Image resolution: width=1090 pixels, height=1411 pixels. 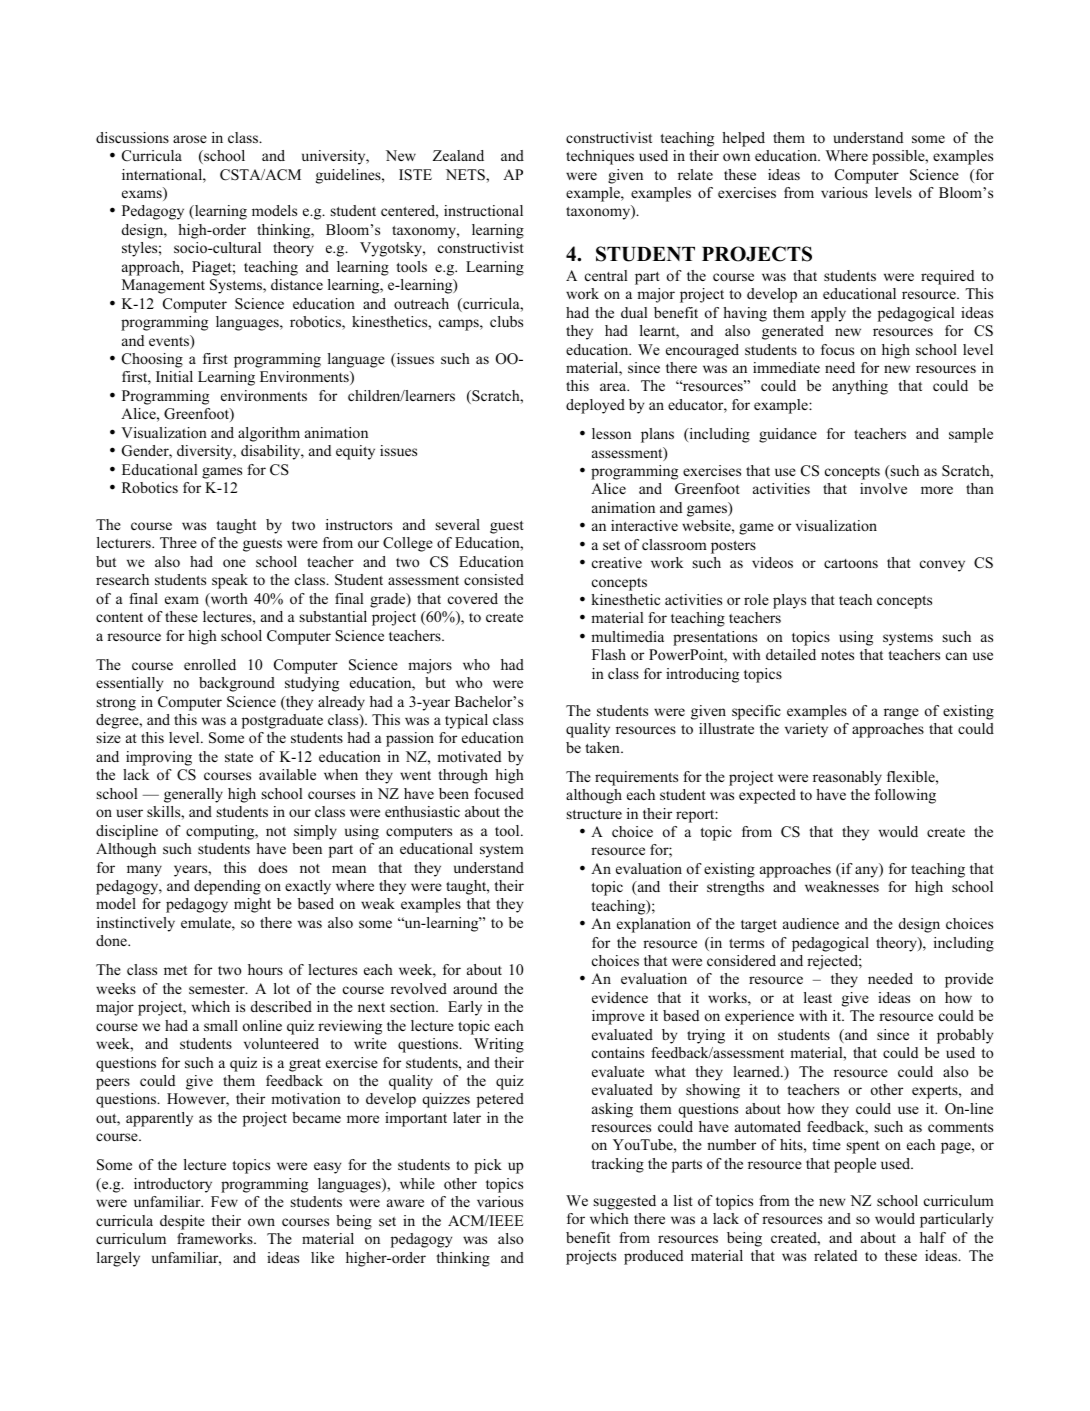 I want to click on arose, so click(x=190, y=139).
